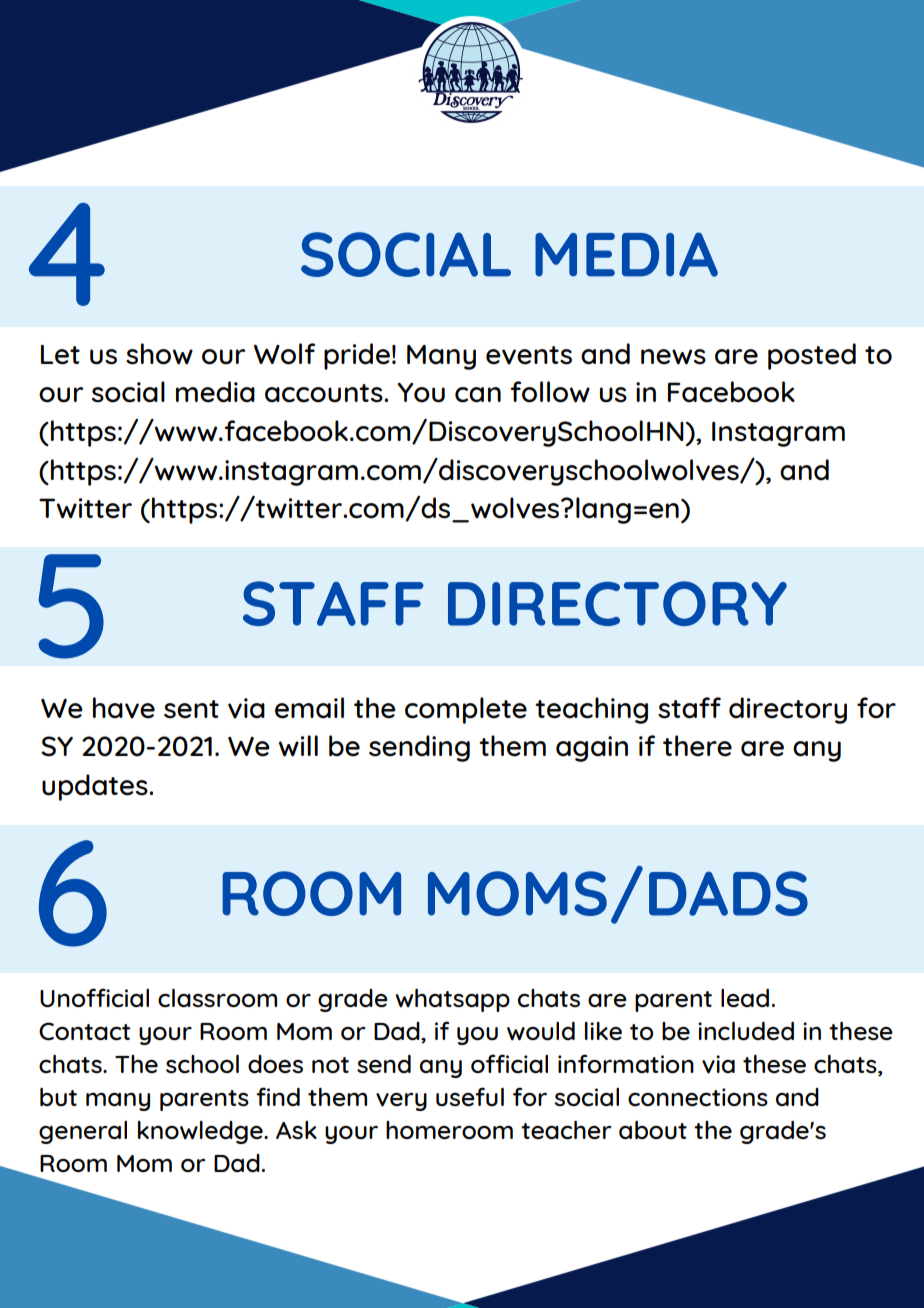 The image size is (924, 1308). I want to click on complete, so click(466, 710).
